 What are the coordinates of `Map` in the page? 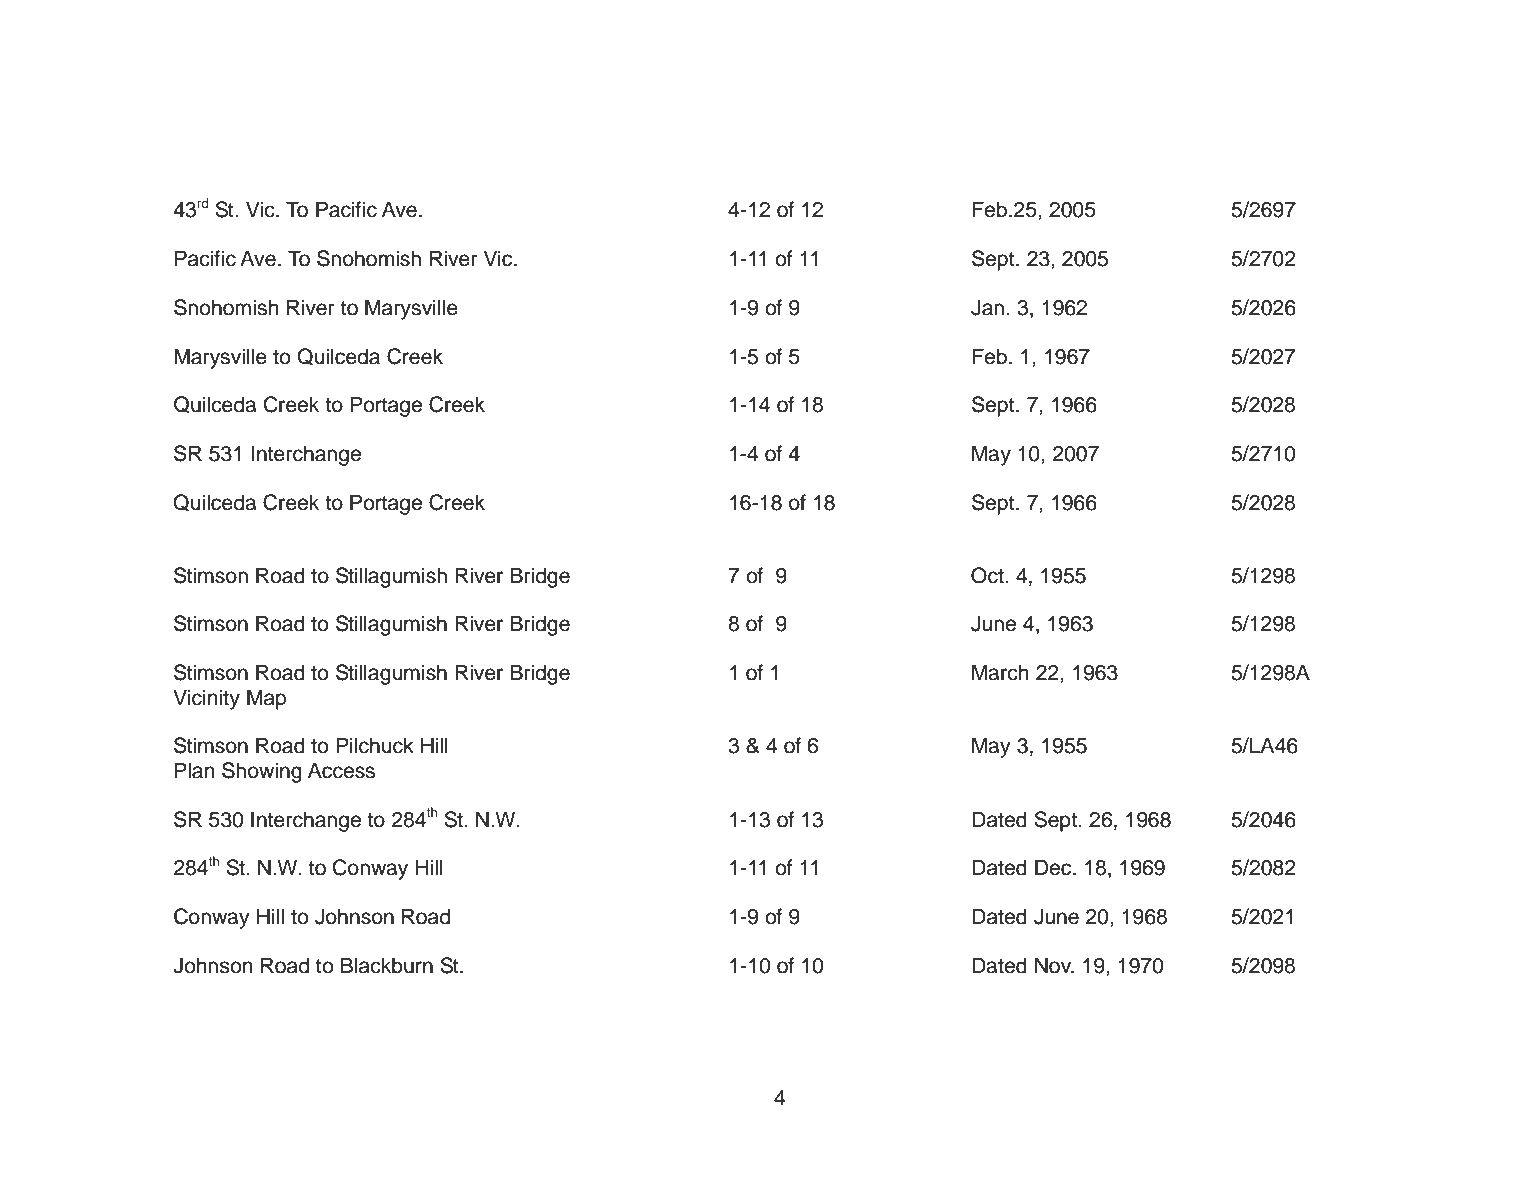 It's located at (266, 699).
